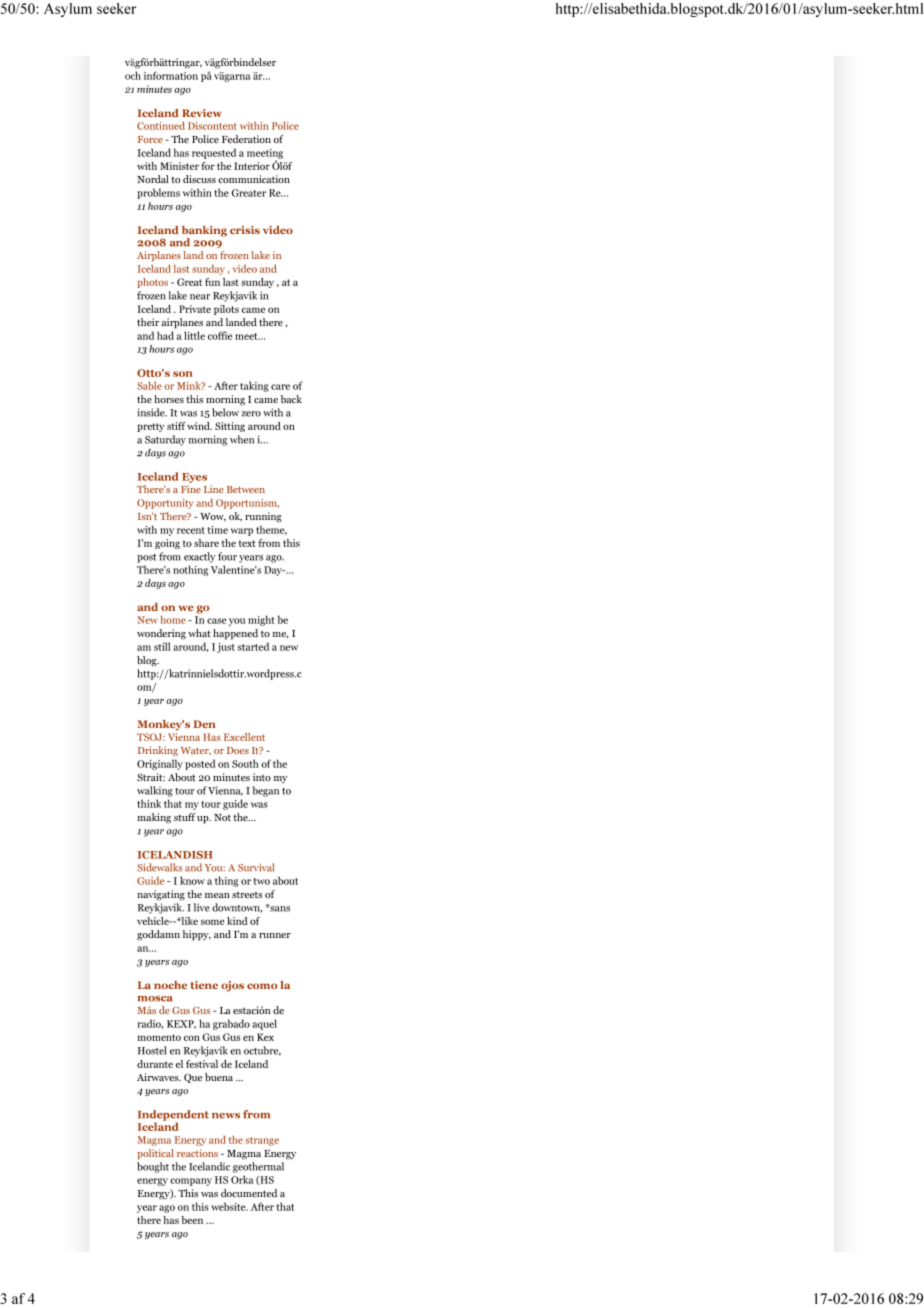  What do you see at coordinates (155, 1154) in the page?
I see `political` at bounding box center [155, 1154].
